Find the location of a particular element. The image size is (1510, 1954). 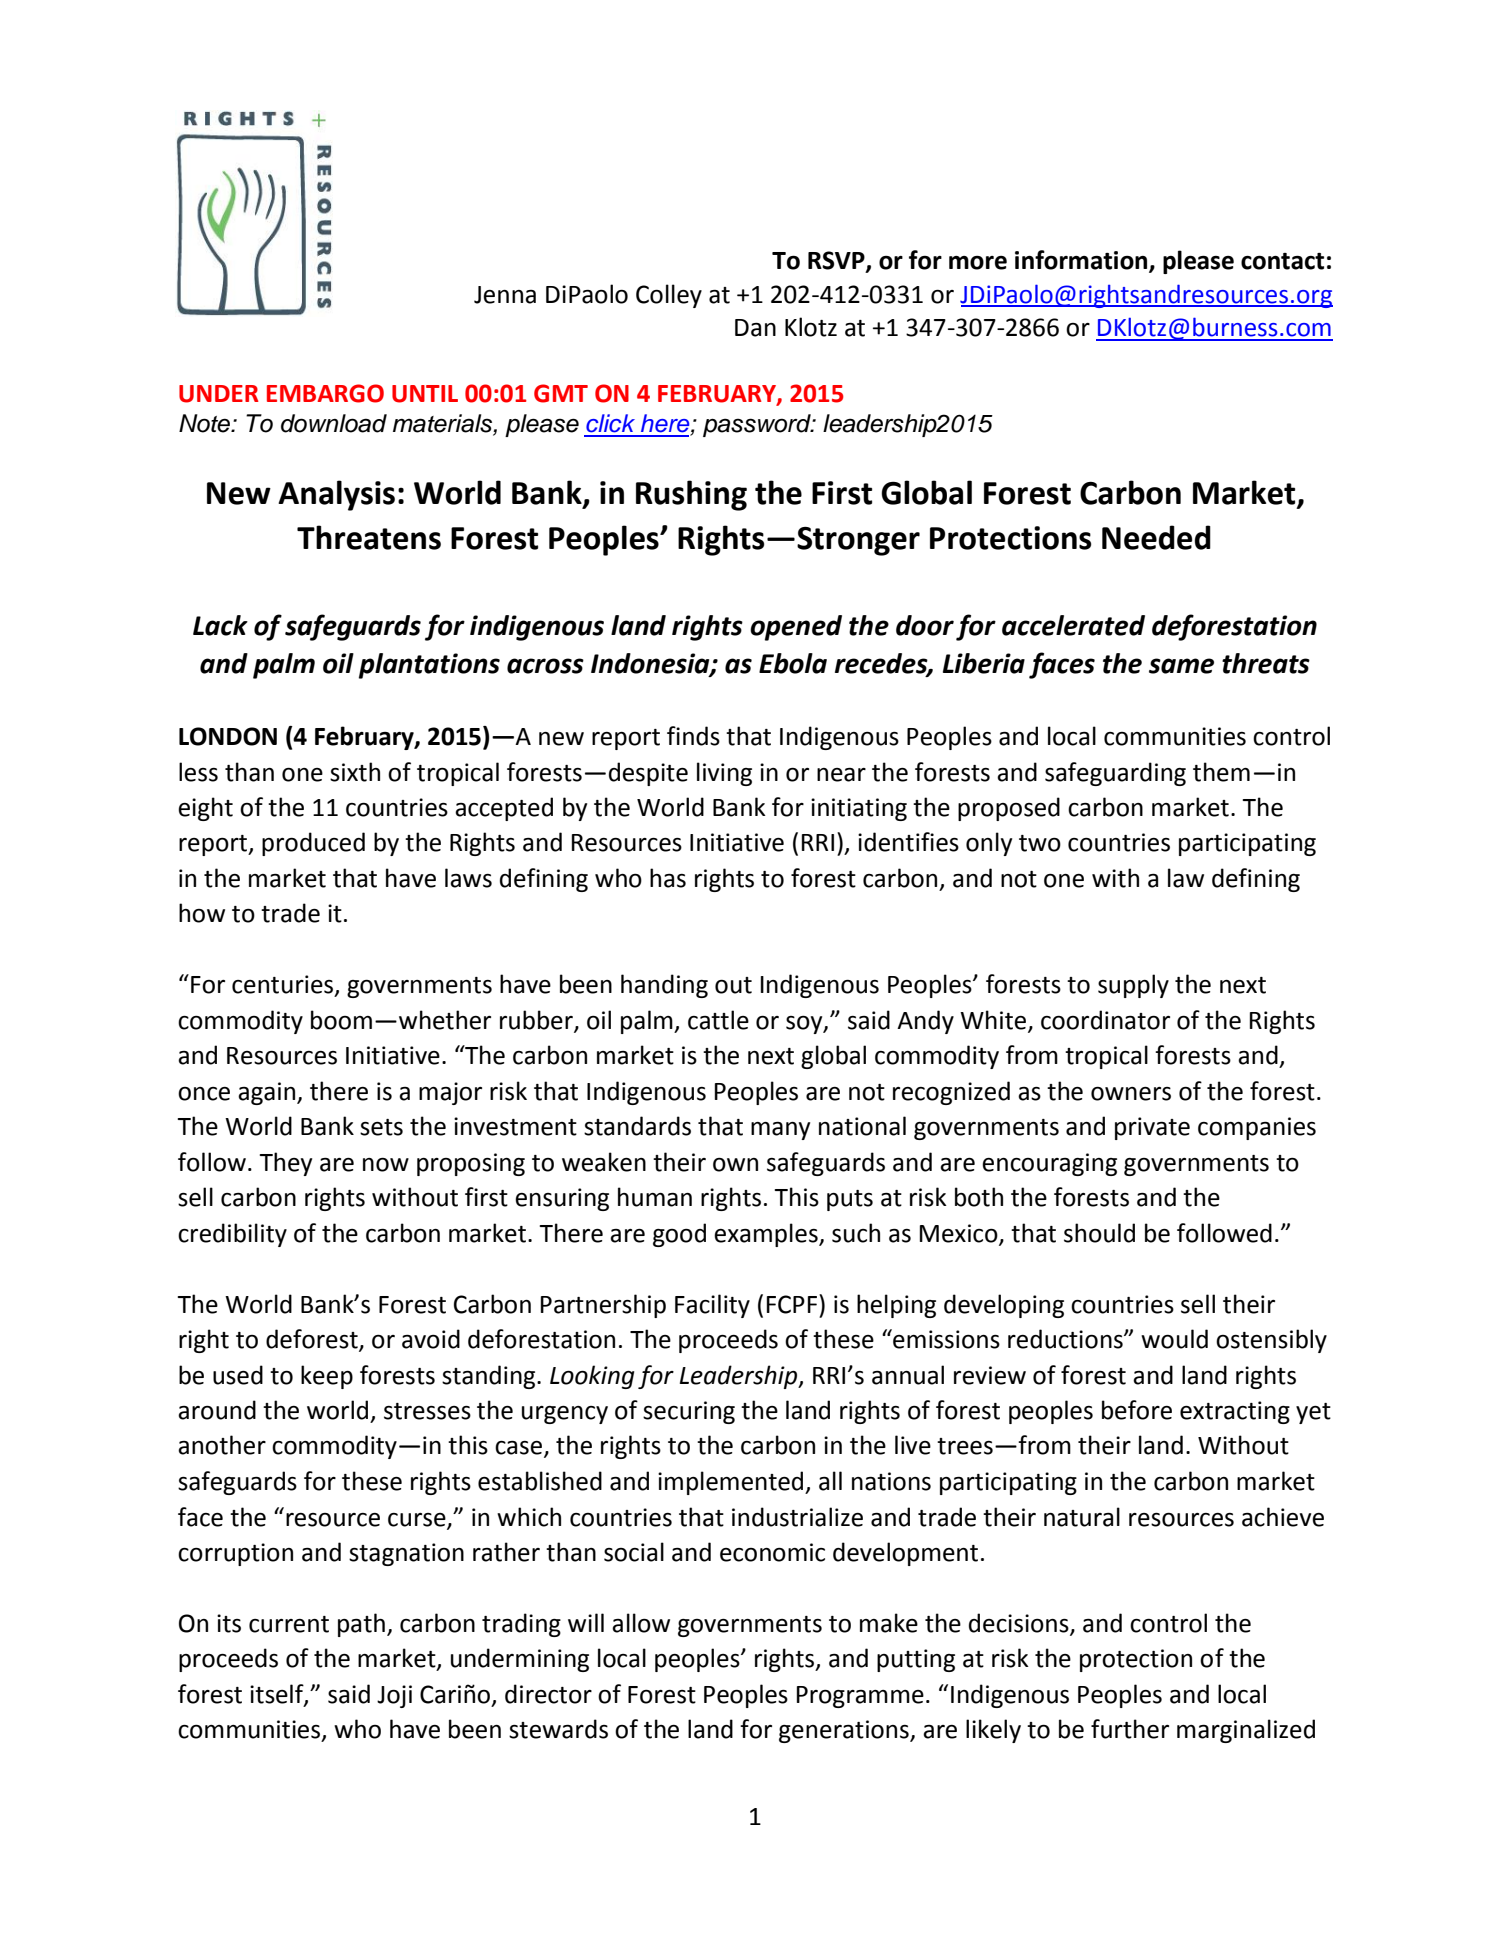

Dan is located at coordinates (755, 328).
